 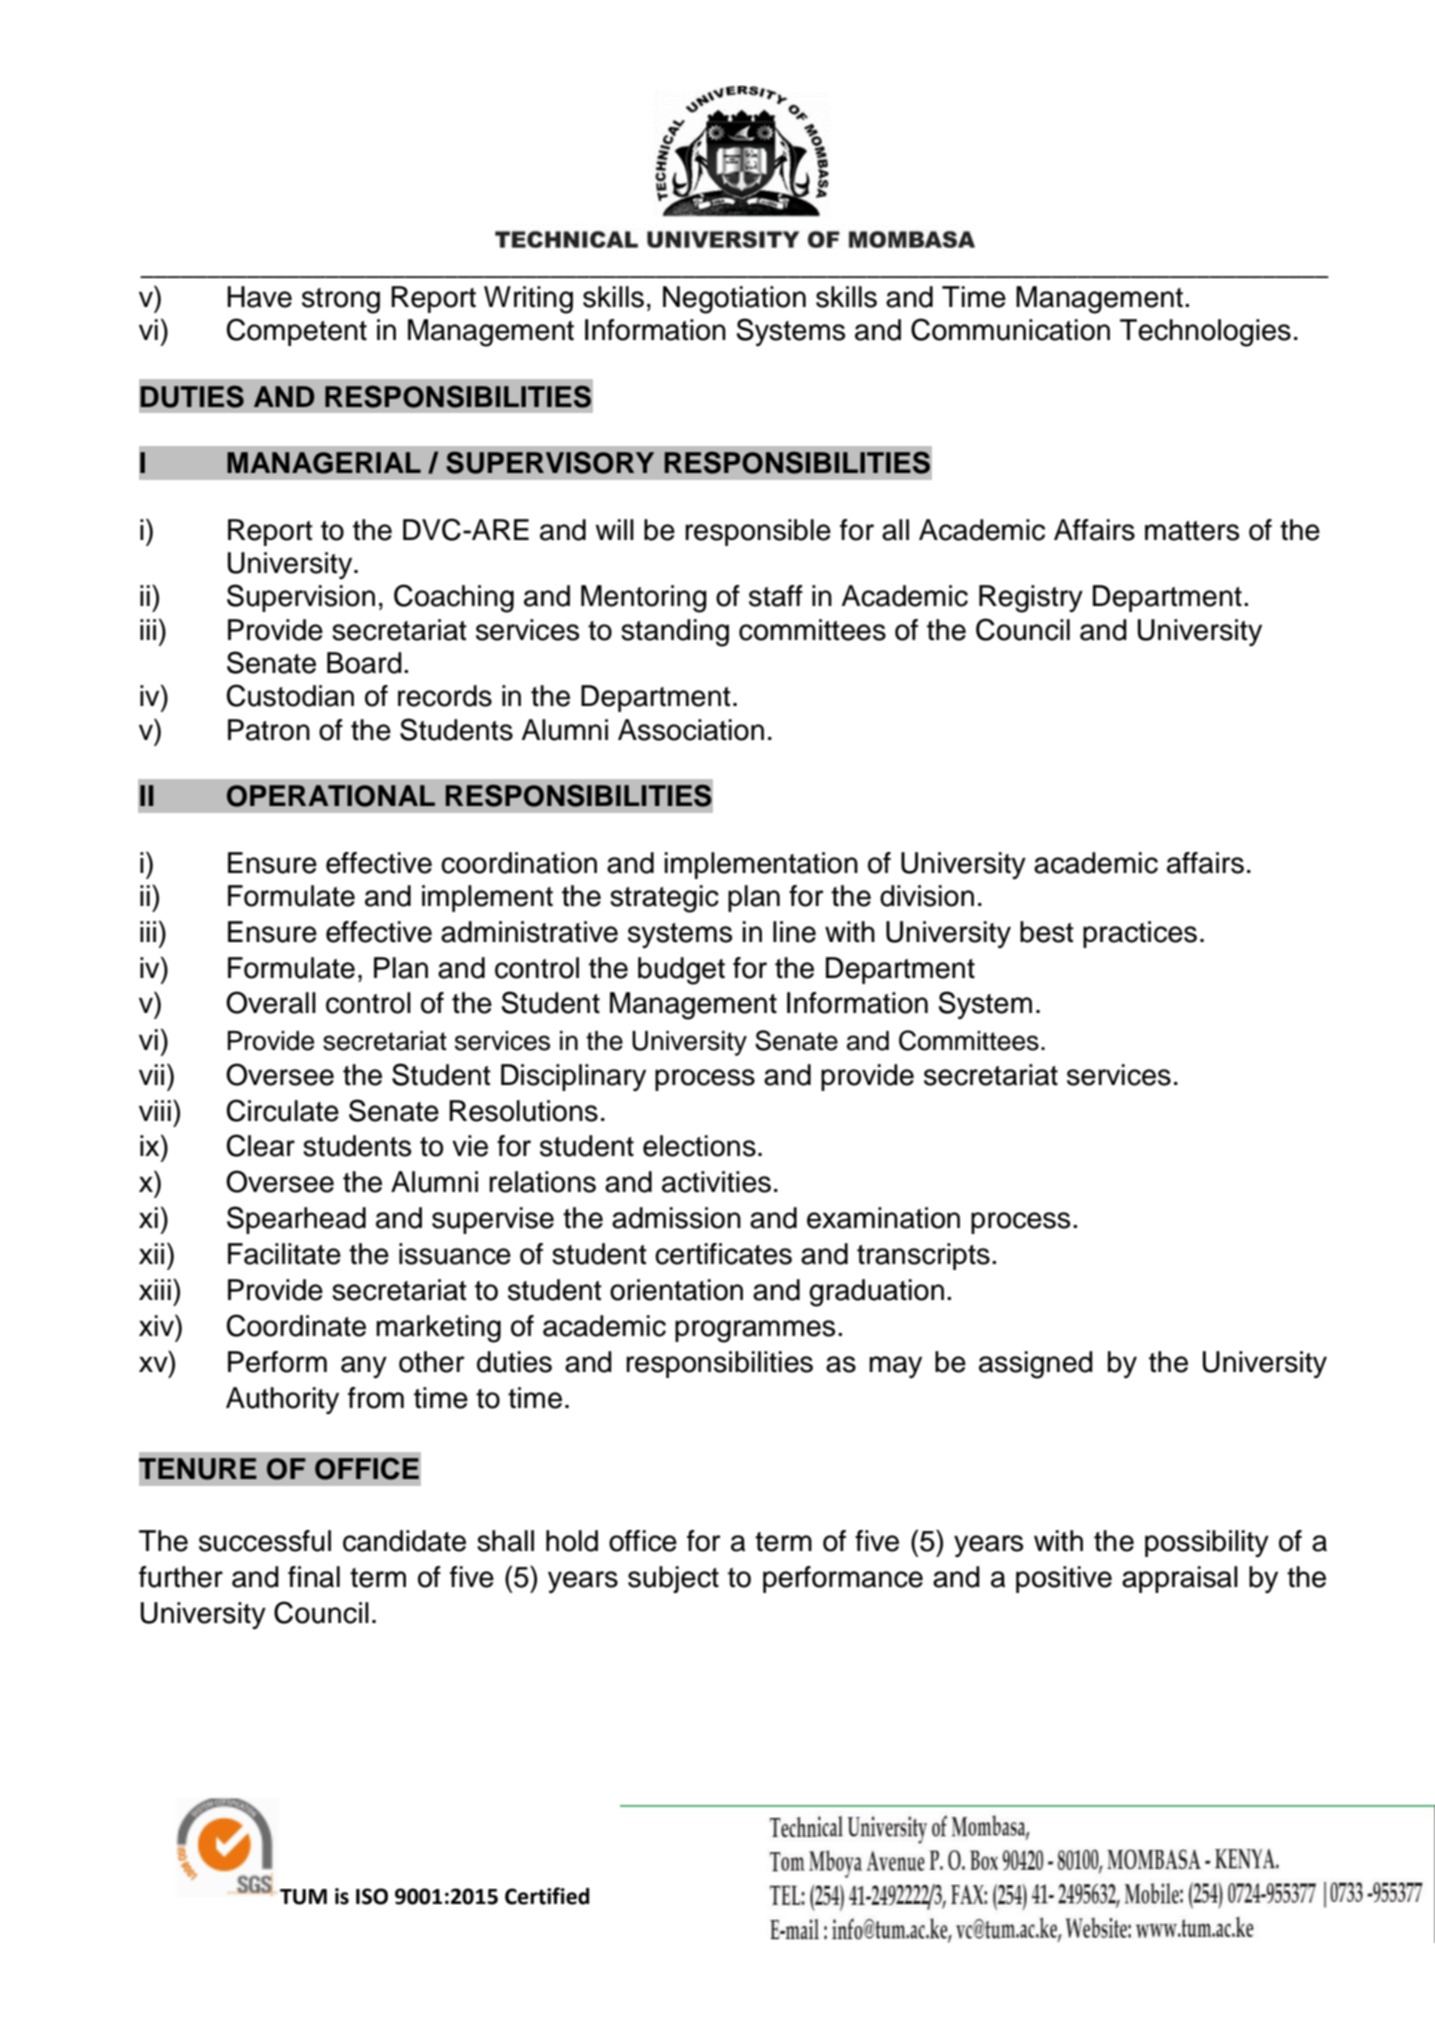 What do you see at coordinates (1047, 932) in the image?
I see `best` at bounding box center [1047, 932].
